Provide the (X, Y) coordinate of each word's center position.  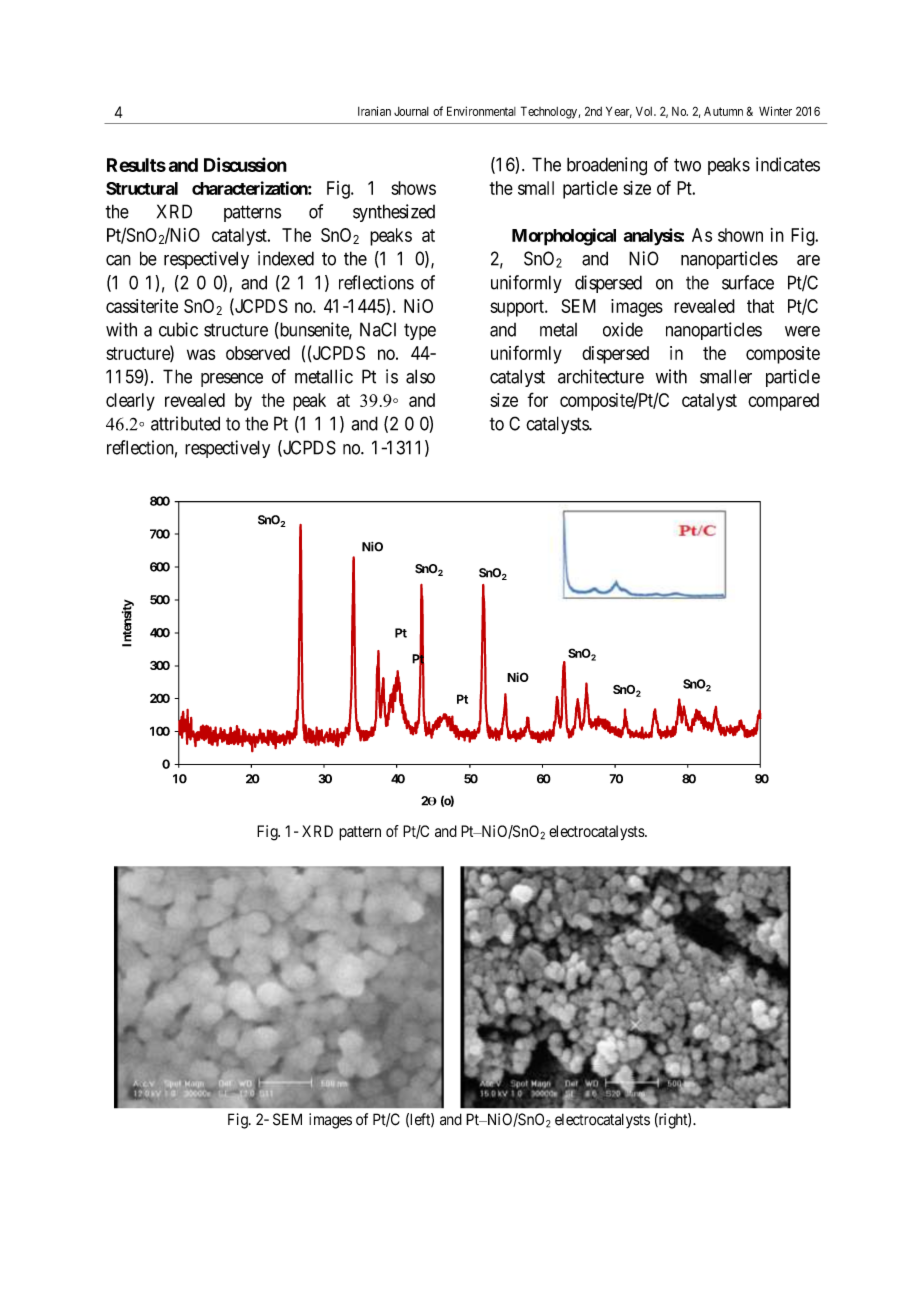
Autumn (723, 111)
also (420, 376)
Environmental (481, 111)
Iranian (374, 111)
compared (783, 402)
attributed (185, 423)
